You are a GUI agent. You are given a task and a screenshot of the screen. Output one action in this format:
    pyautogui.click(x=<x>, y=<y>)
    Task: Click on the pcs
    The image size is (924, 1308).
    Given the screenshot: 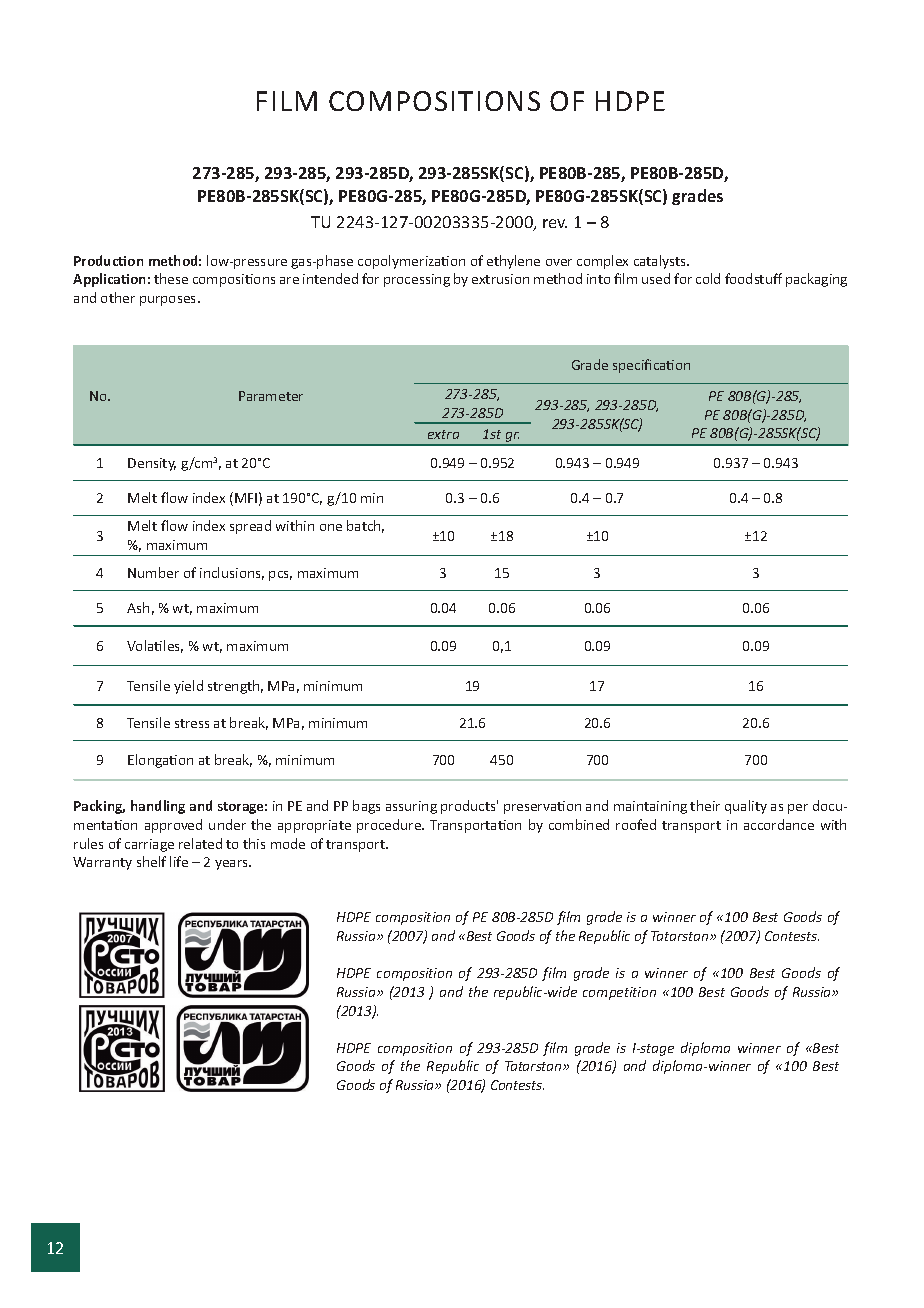 What is the action you would take?
    pyautogui.click(x=280, y=576)
